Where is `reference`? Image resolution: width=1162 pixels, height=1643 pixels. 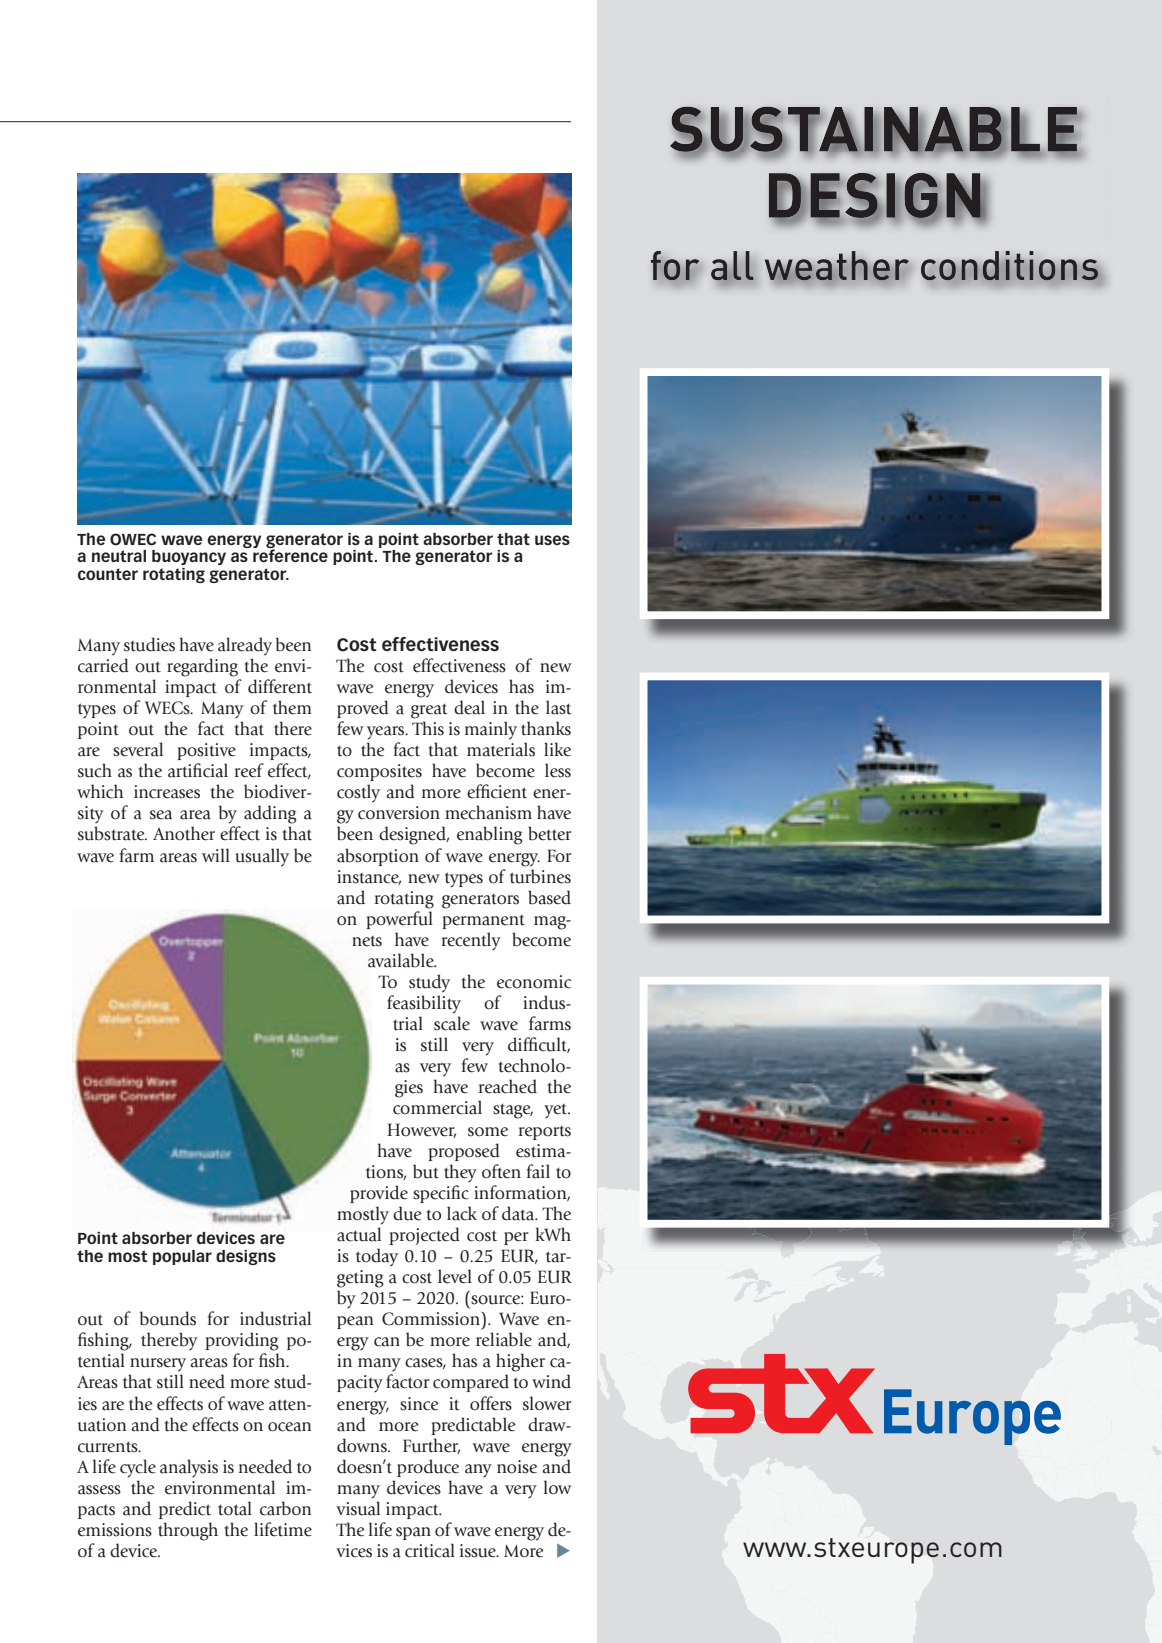 reference is located at coordinates (290, 554).
